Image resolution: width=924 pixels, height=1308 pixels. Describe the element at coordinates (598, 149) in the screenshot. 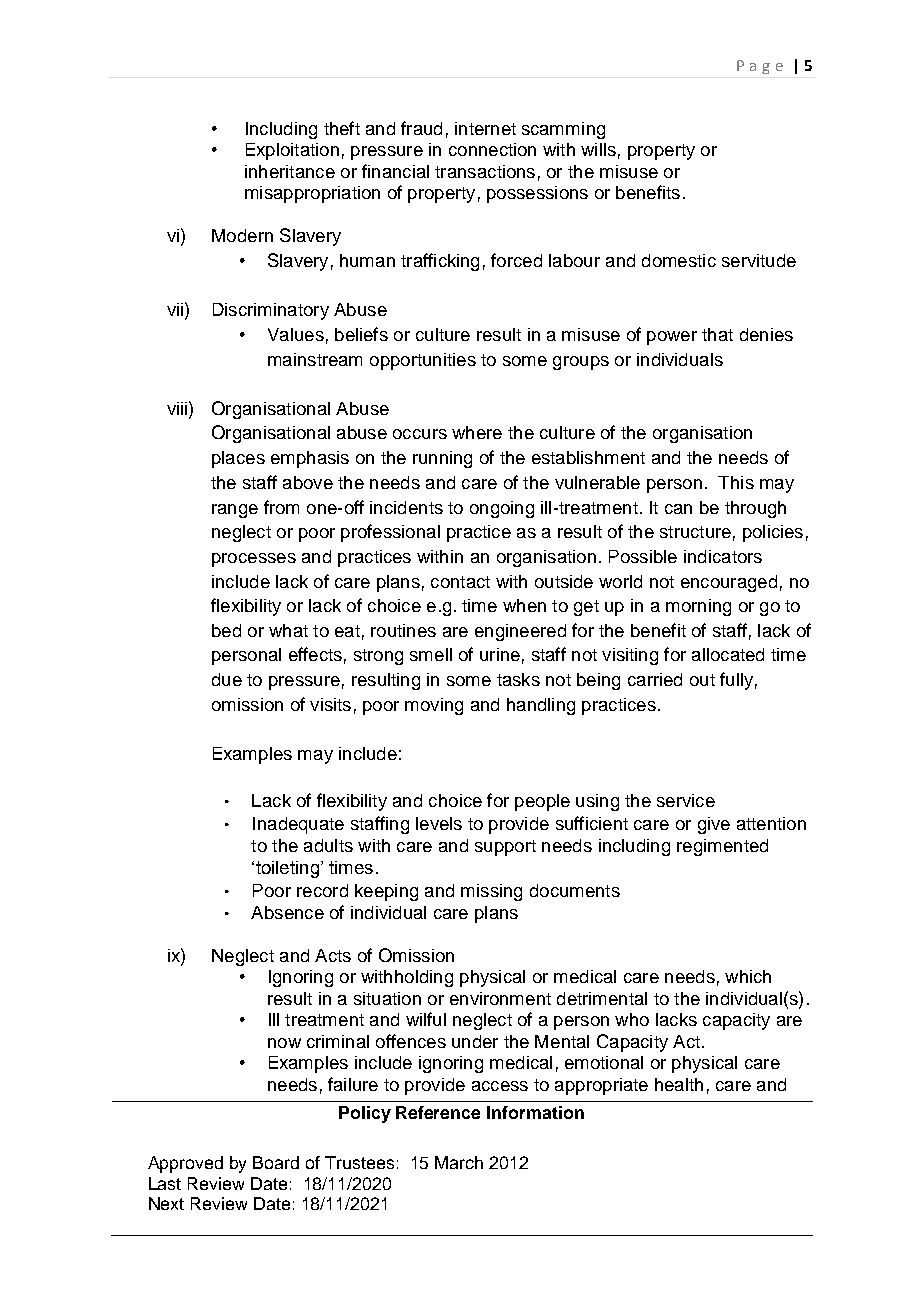

I see `wills` at that location.
